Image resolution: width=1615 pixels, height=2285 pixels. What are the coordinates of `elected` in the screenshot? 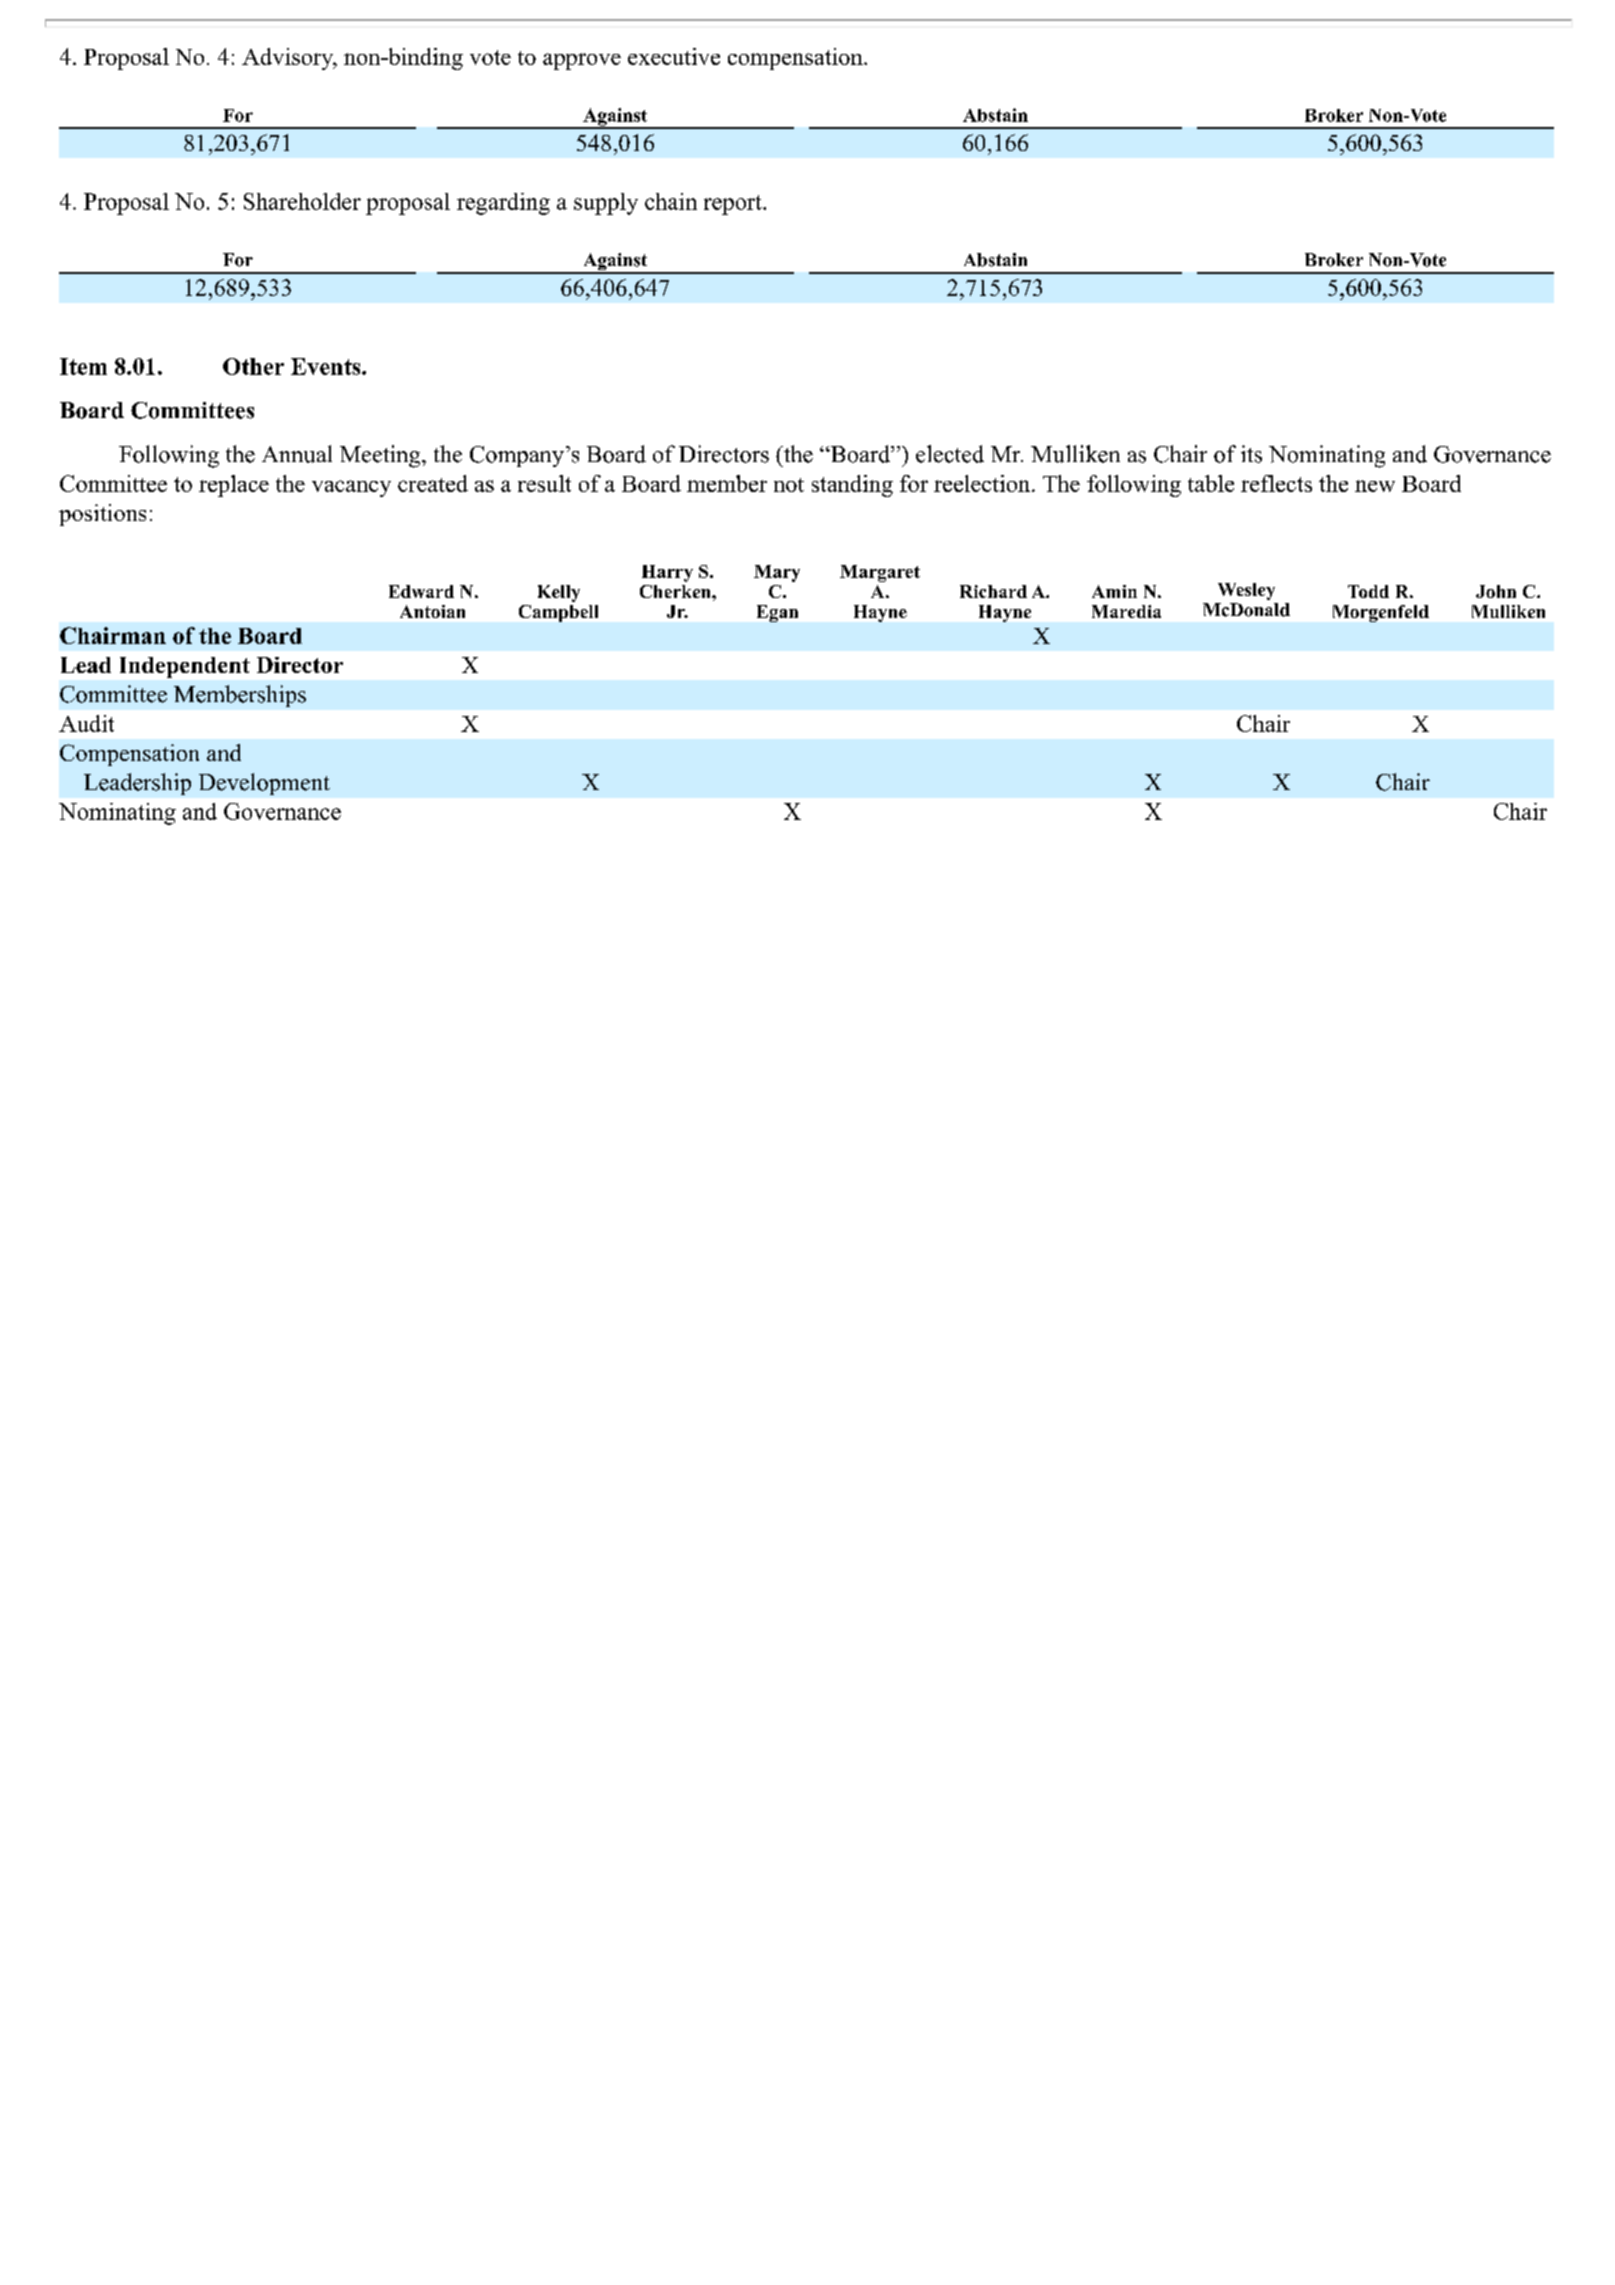 It's located at (950, 454).
